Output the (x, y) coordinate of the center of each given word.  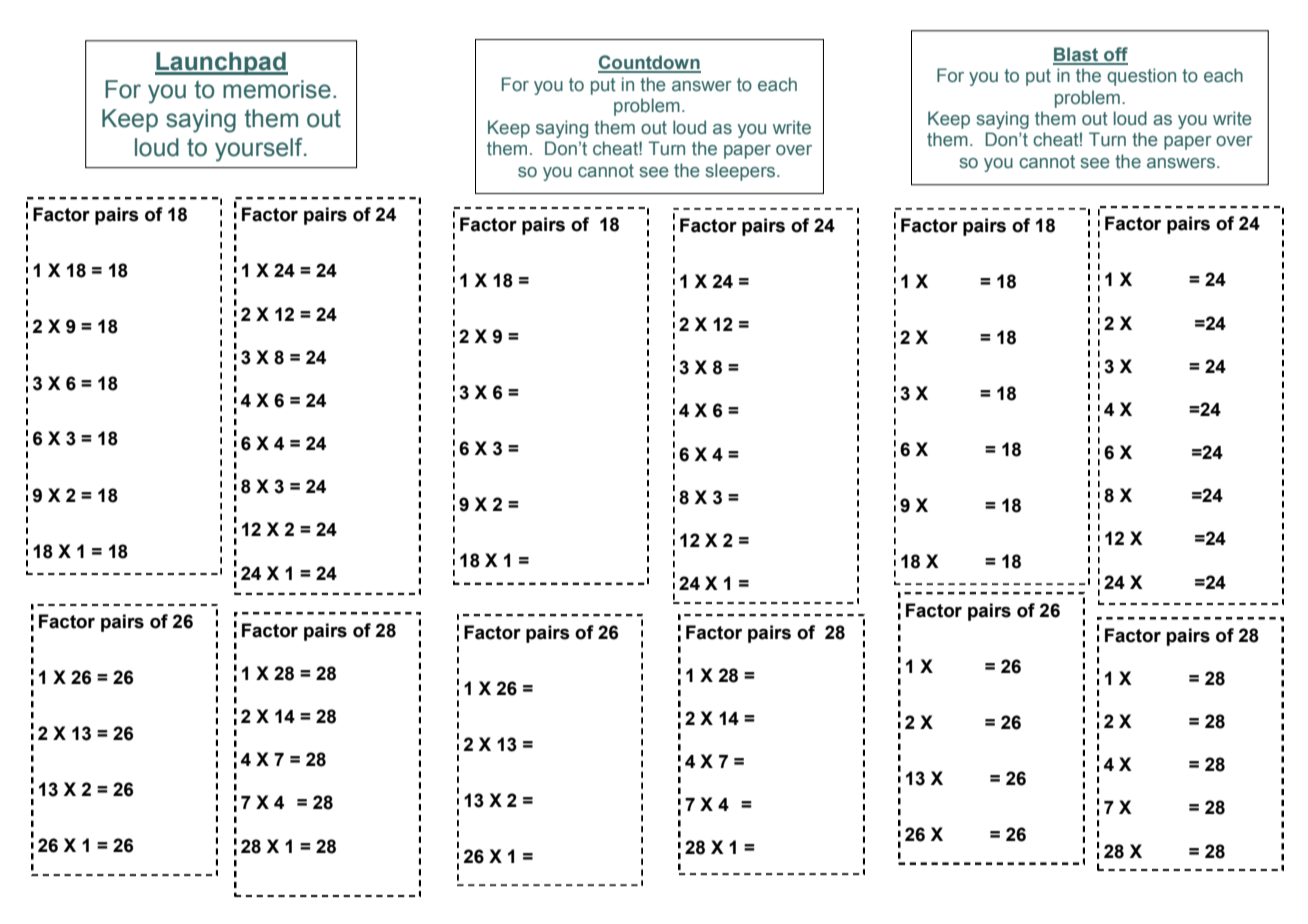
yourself (260, 150)
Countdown (649, 63)
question (1141, 77)
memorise (277, 89)
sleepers (741, 172)
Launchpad (221, 63)
